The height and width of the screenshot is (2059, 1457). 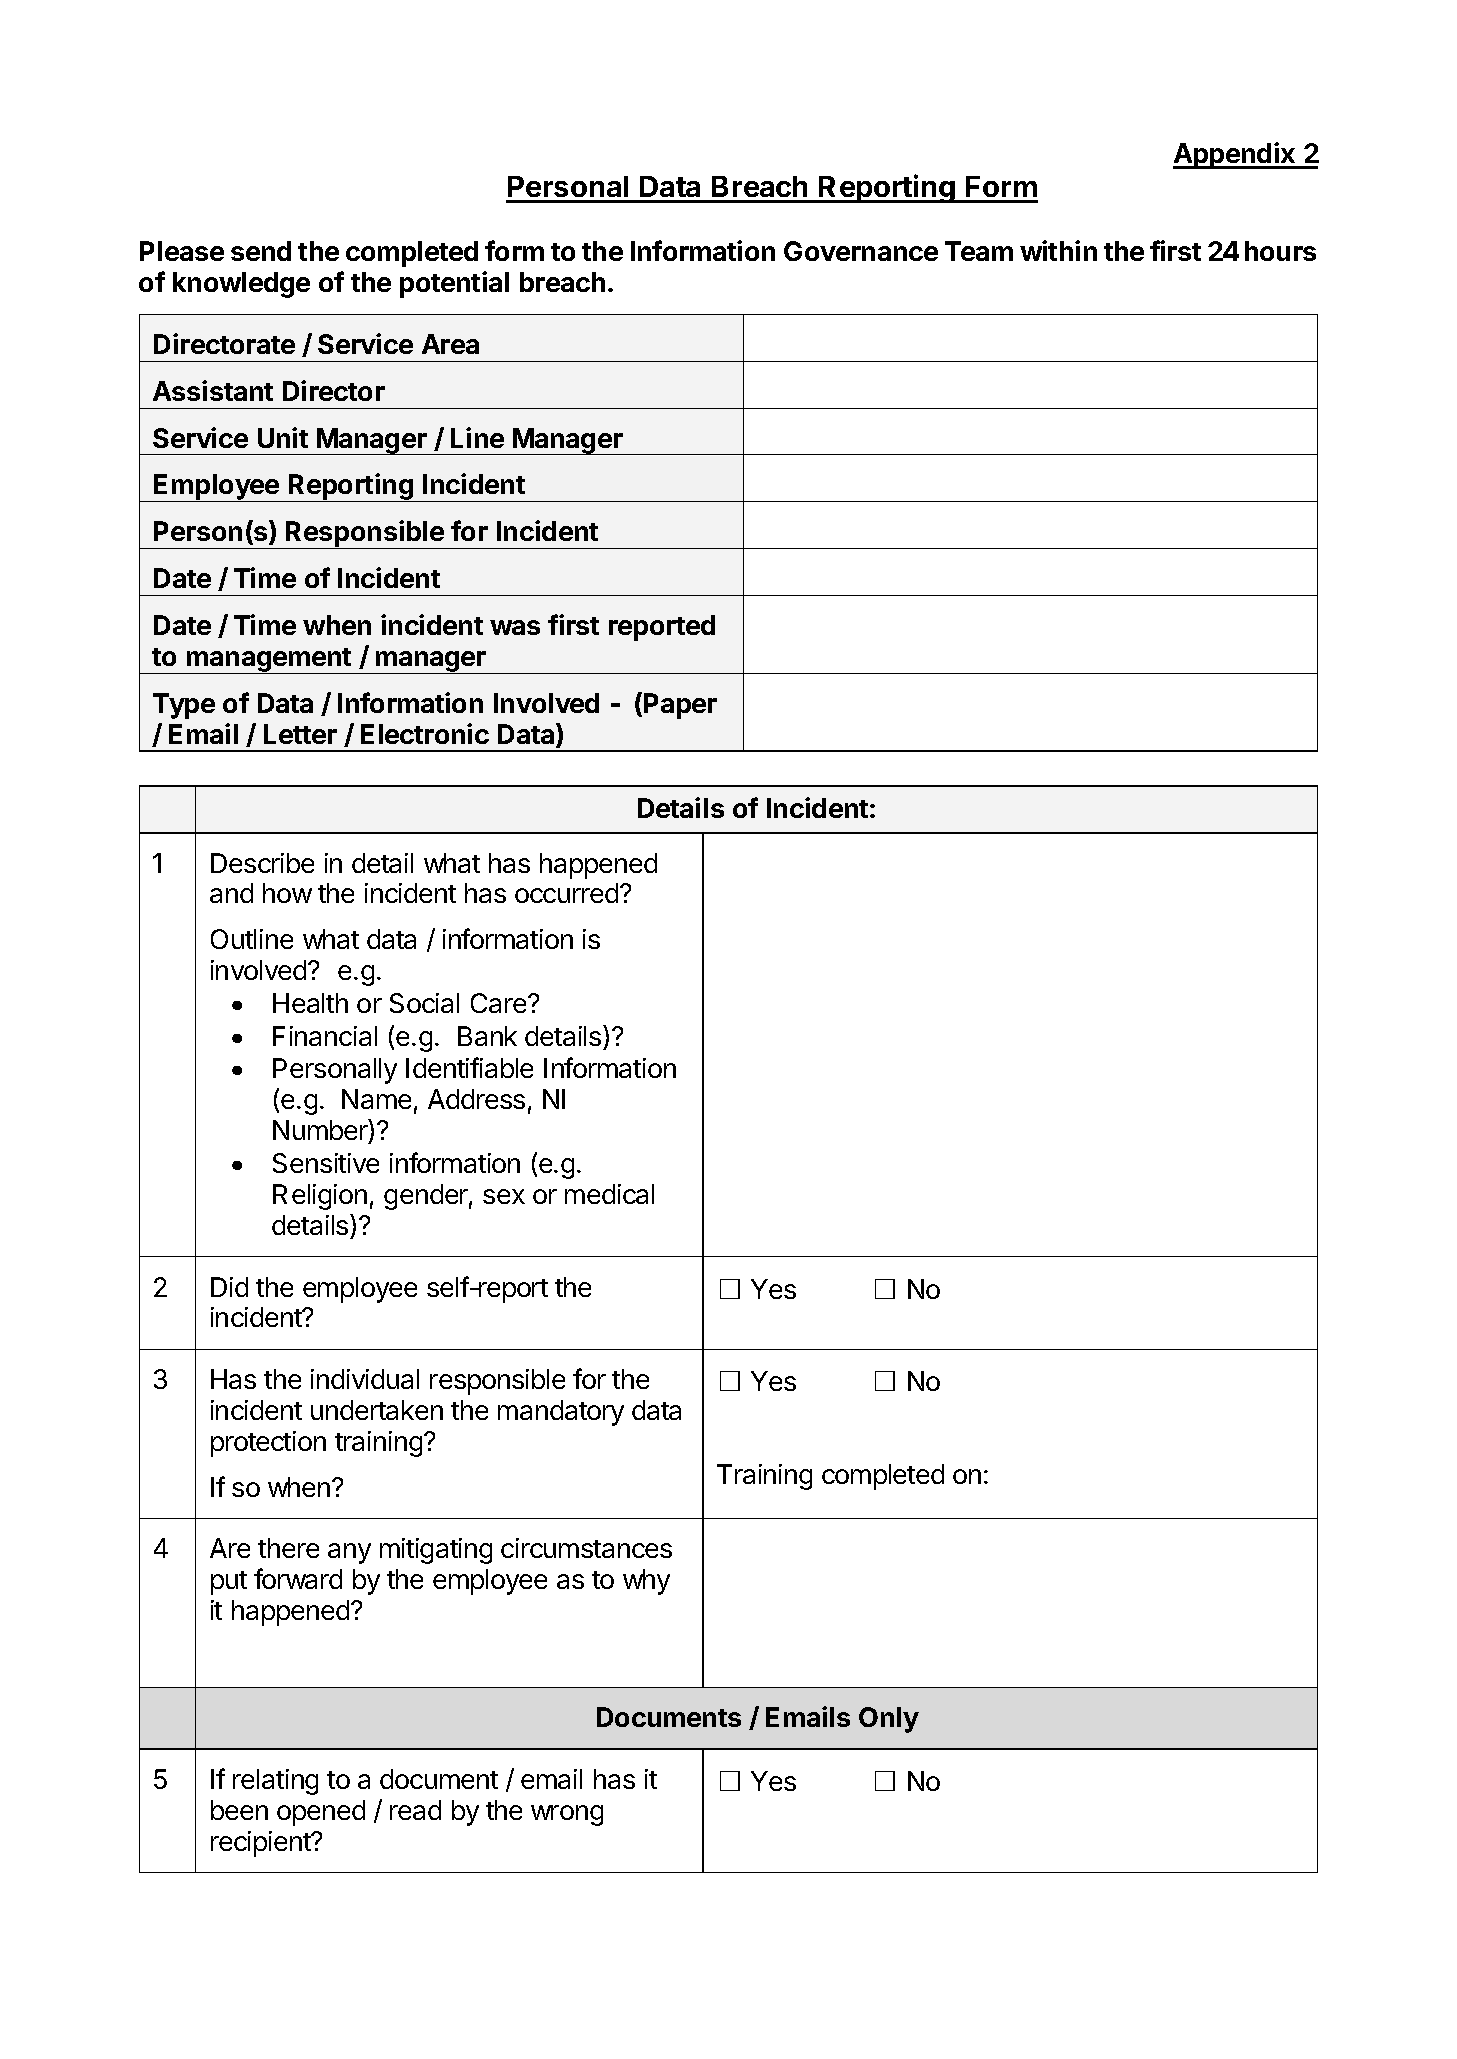 I want to click on mandatory, so click(x=561, y=1413).
